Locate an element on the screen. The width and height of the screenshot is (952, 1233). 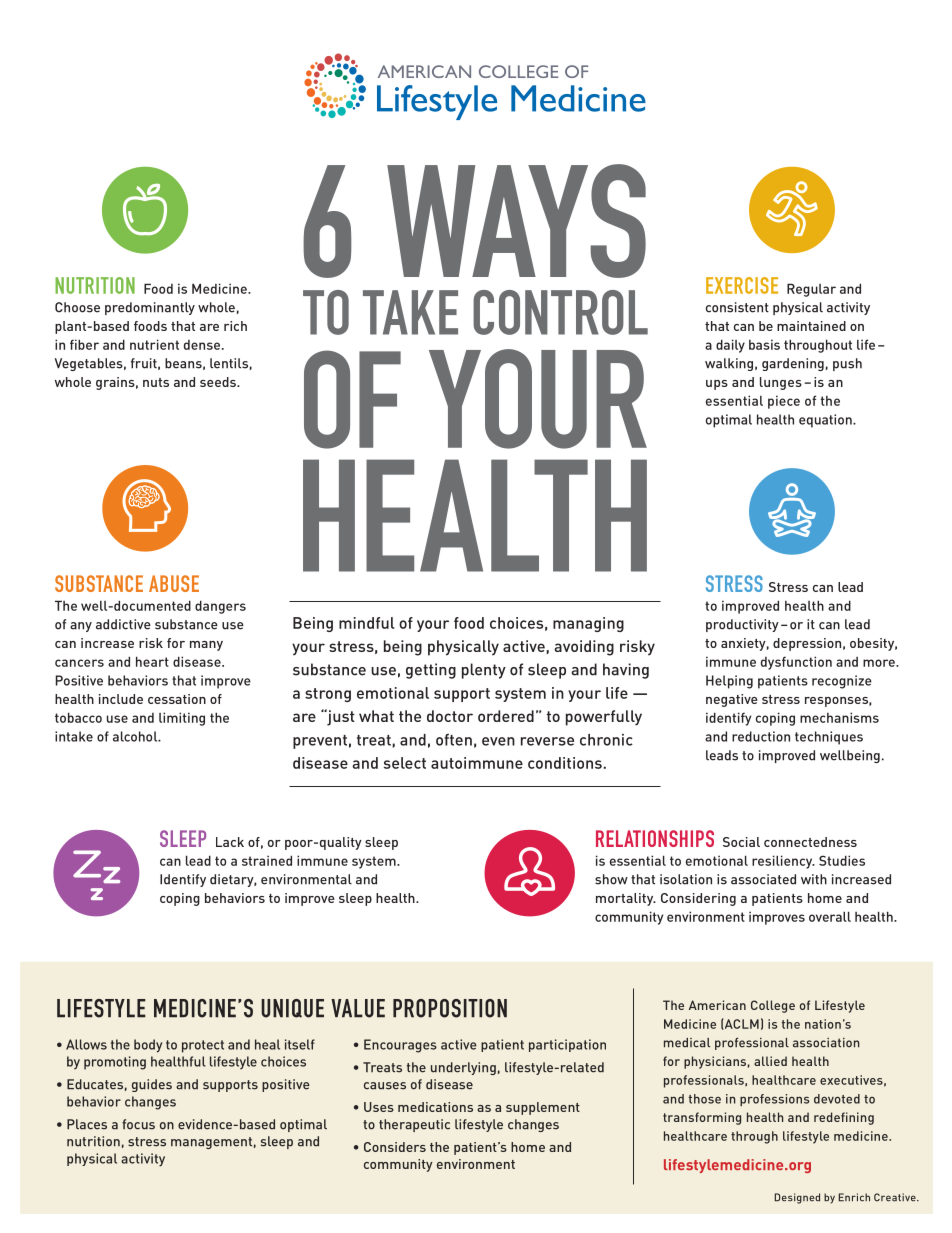
WAYS is located at coordinates (516, 221).
